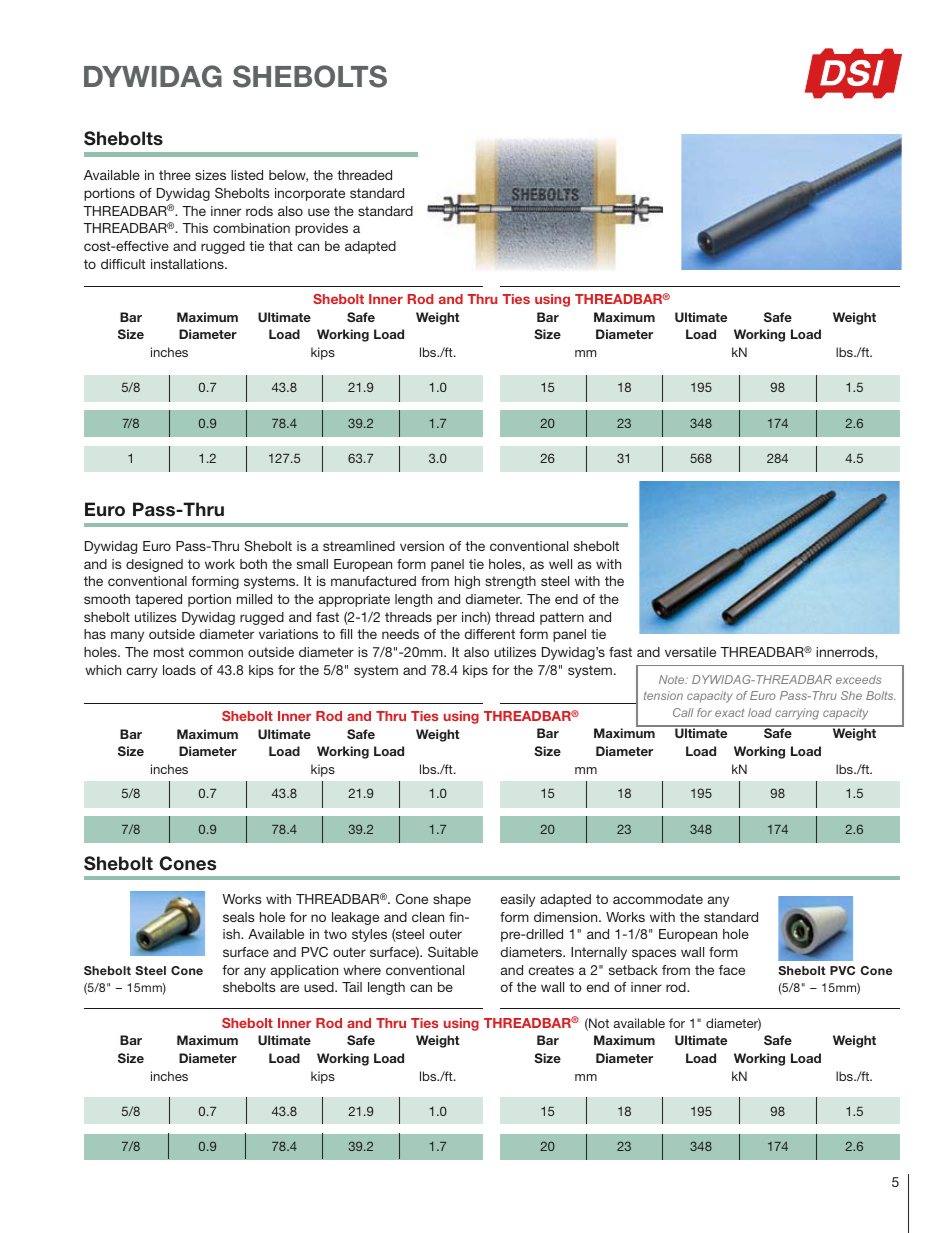  What do you see at coordinates (512, 936) in the screenshot?
I see `PRE` at bounding box center [512, 936].
